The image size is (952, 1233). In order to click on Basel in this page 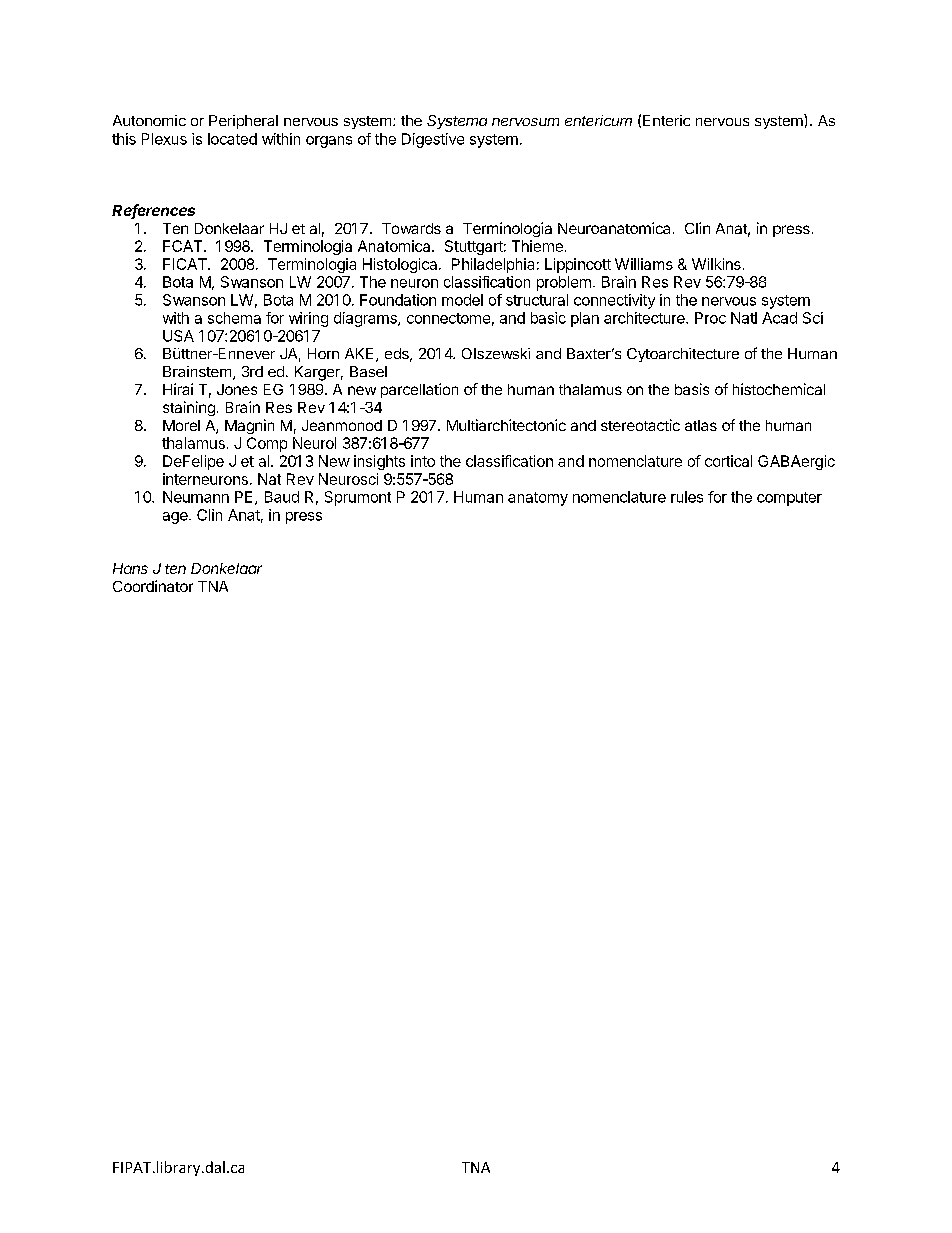, I will do `click(368, 371)`.
